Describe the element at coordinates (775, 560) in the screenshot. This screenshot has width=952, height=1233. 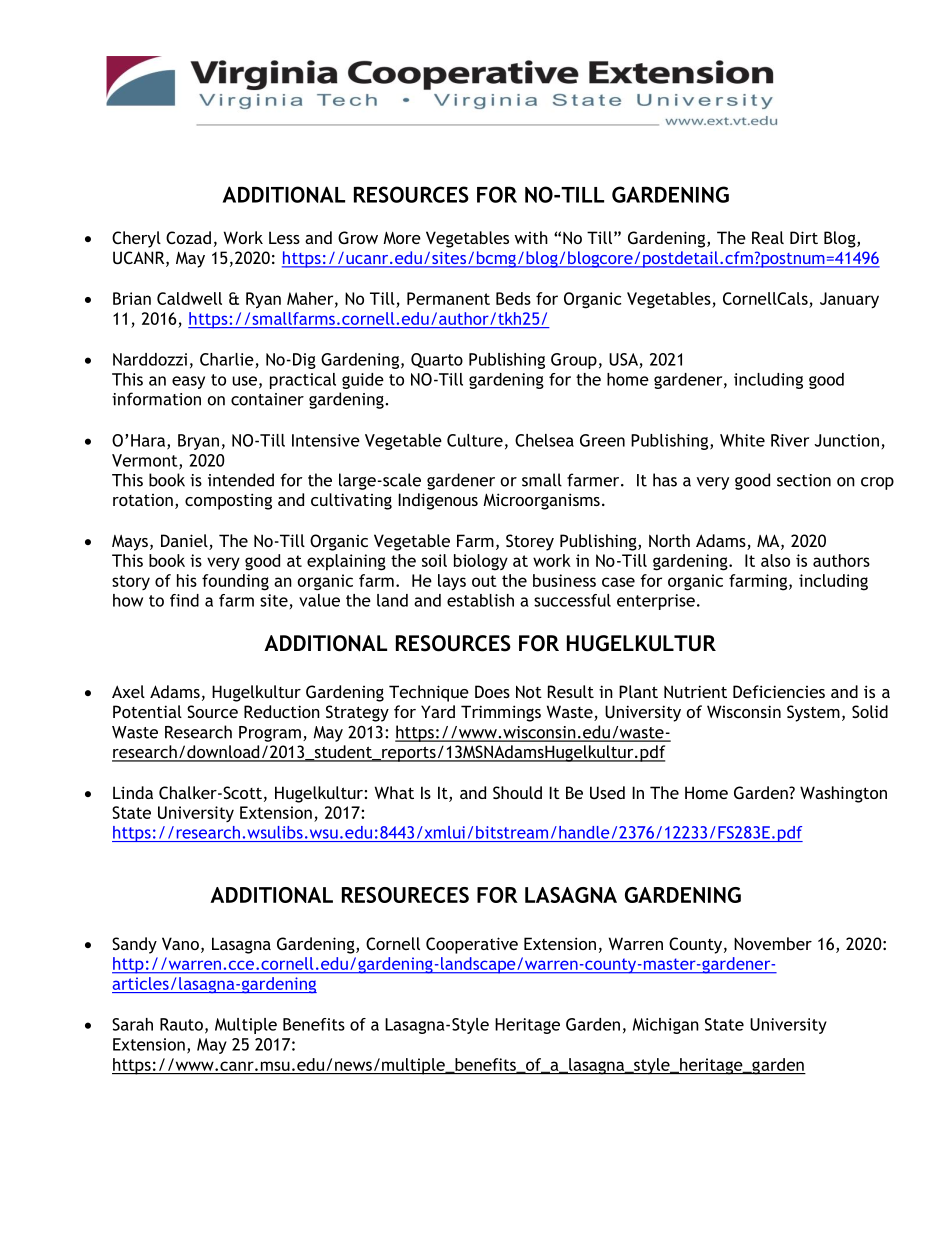
I see `also` at that location.
